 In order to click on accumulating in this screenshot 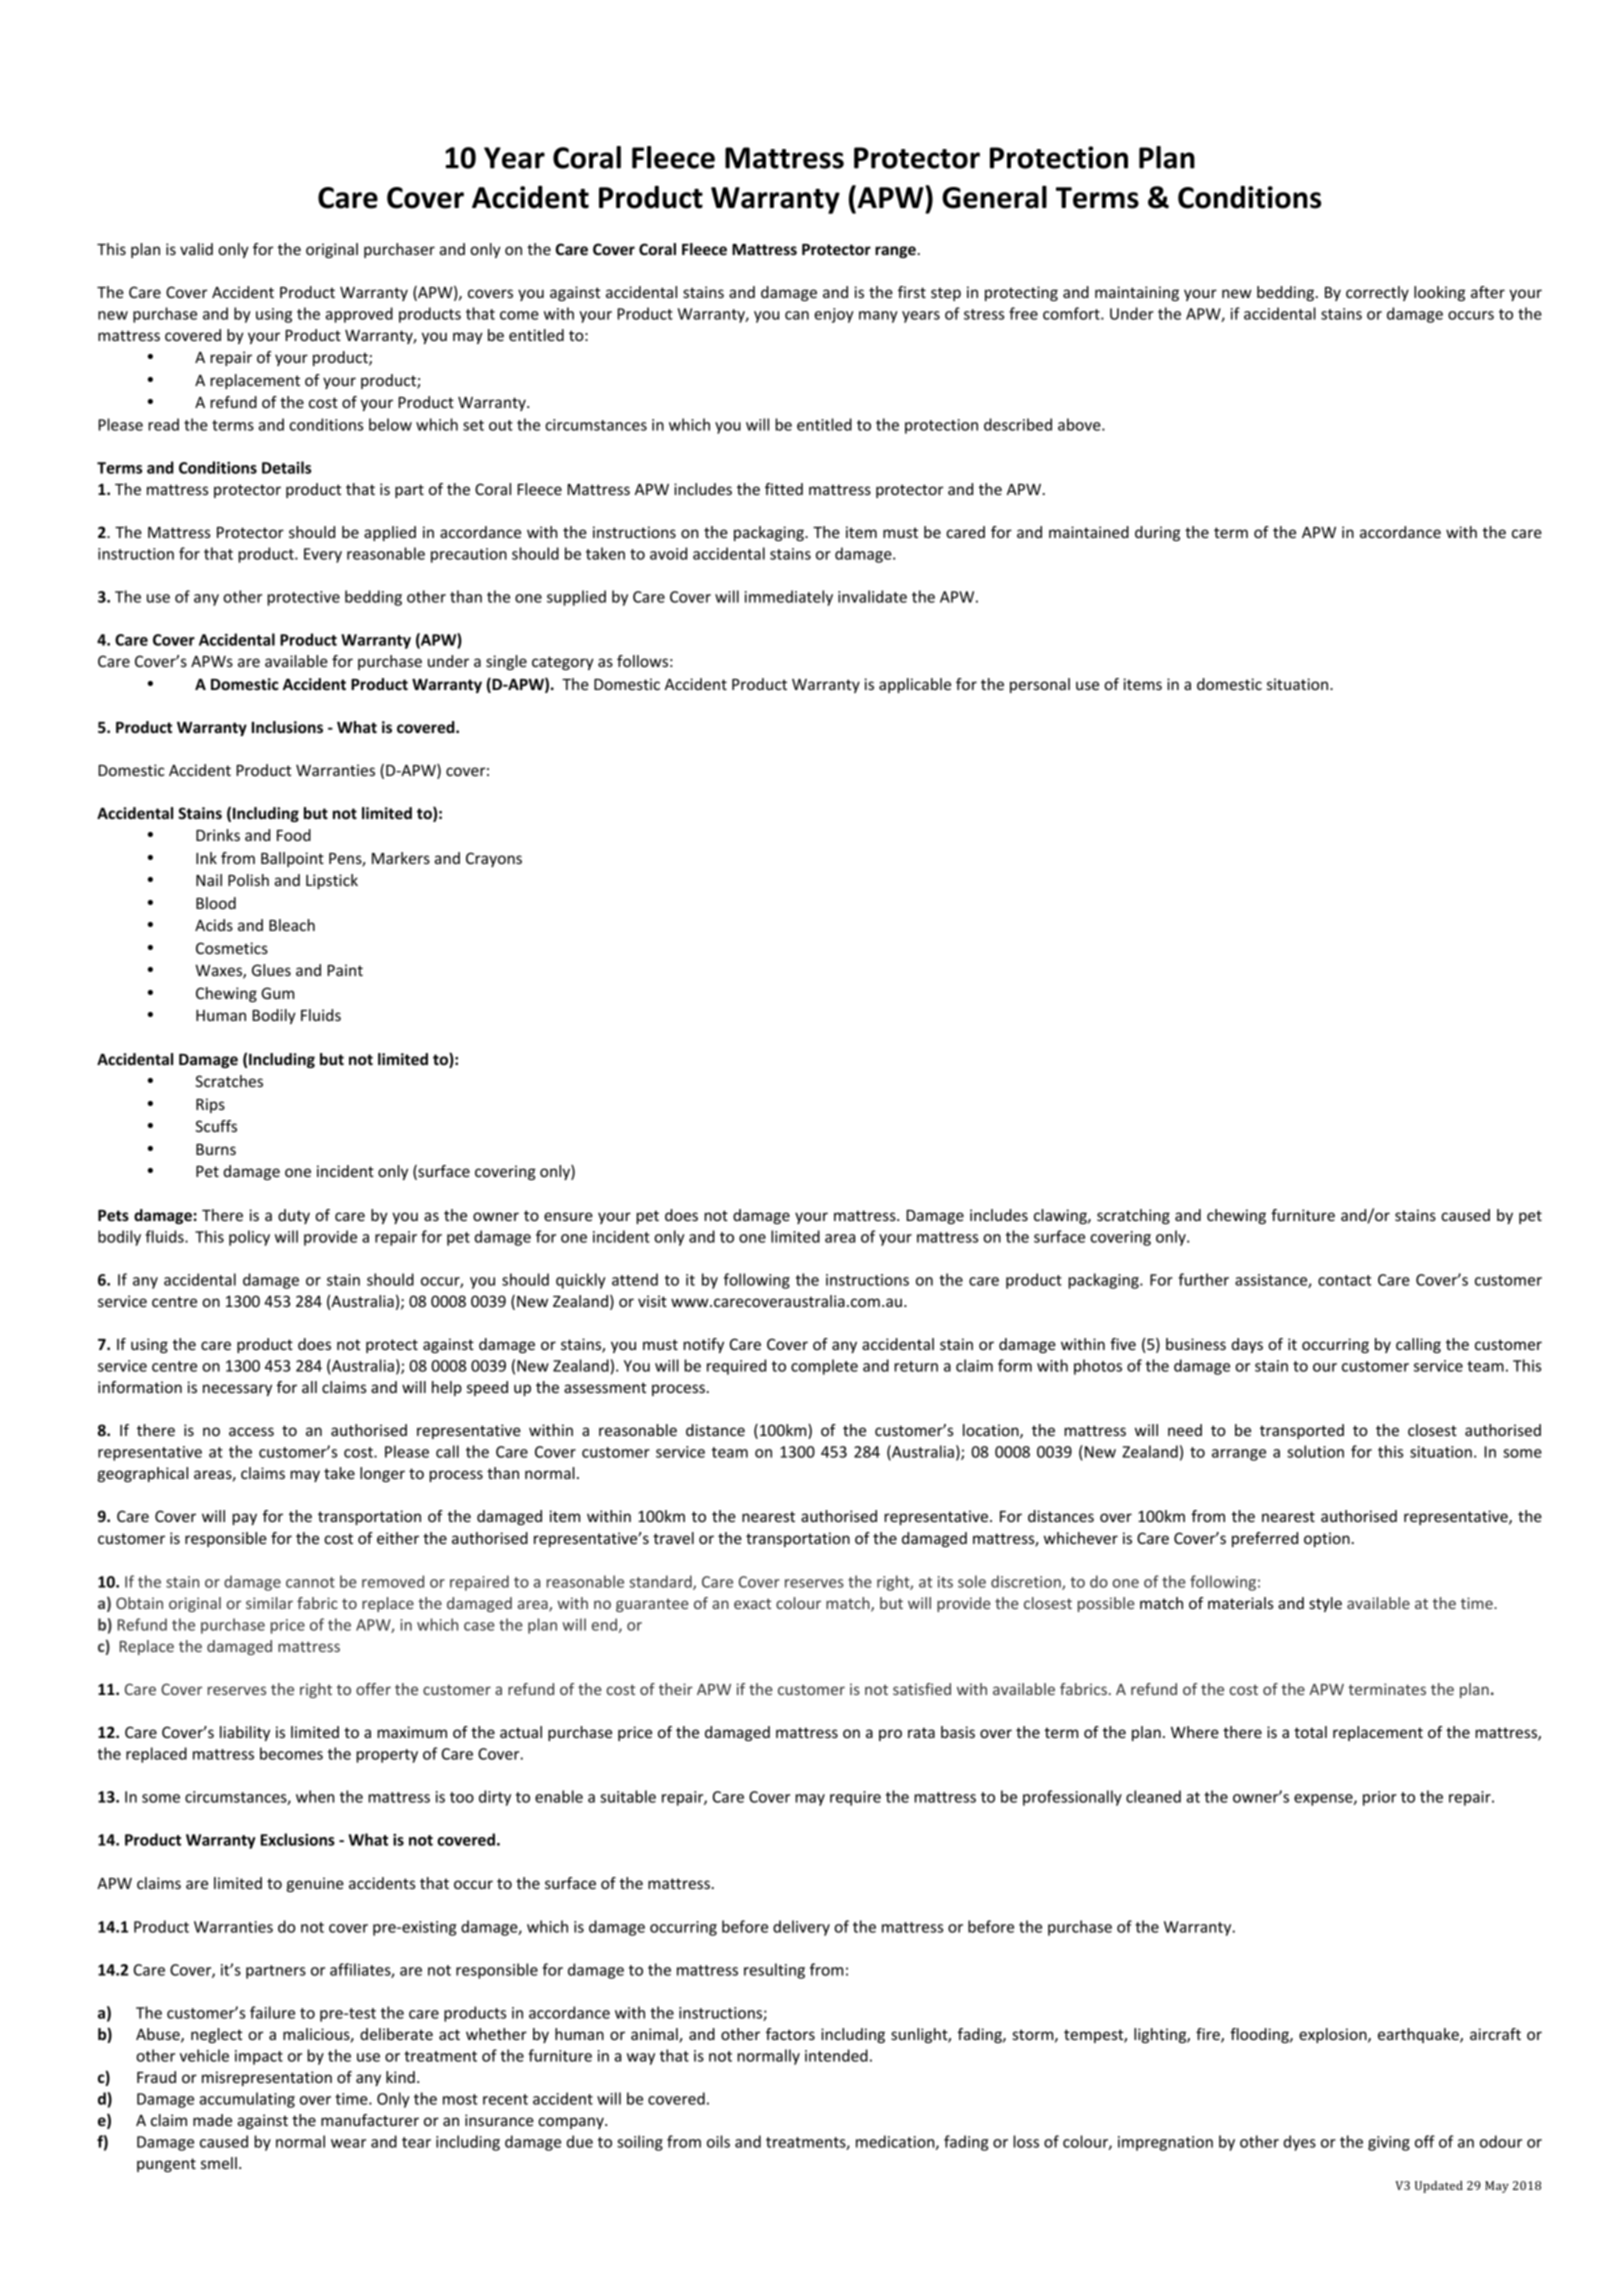, I will do `click(247, 2100)`.
